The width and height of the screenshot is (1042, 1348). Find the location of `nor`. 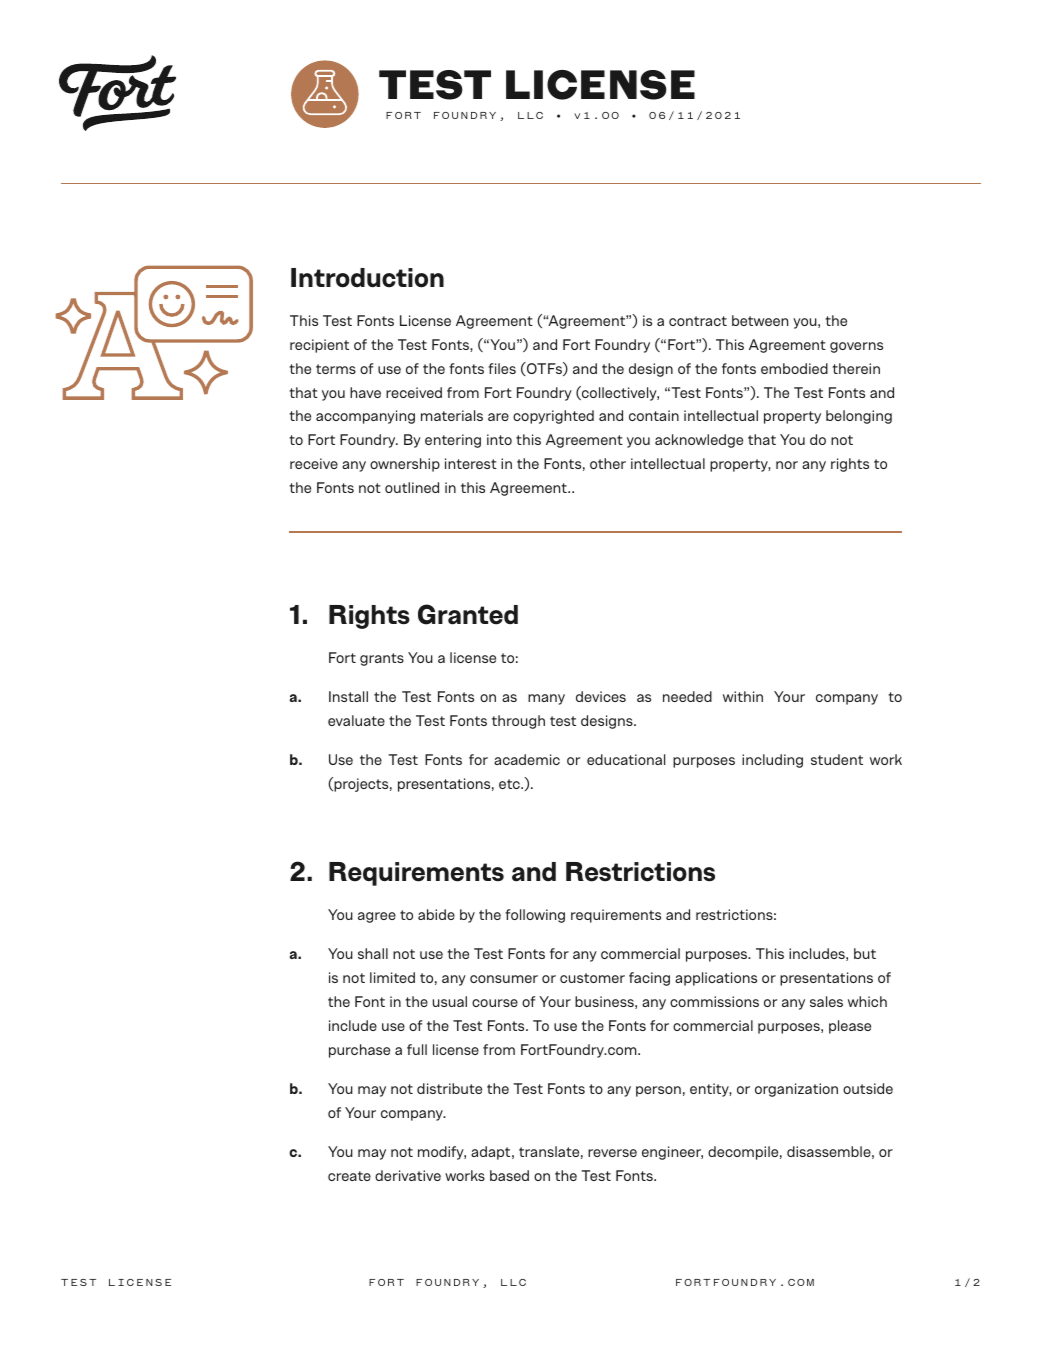

nor is located at coordinates (787, 465).
